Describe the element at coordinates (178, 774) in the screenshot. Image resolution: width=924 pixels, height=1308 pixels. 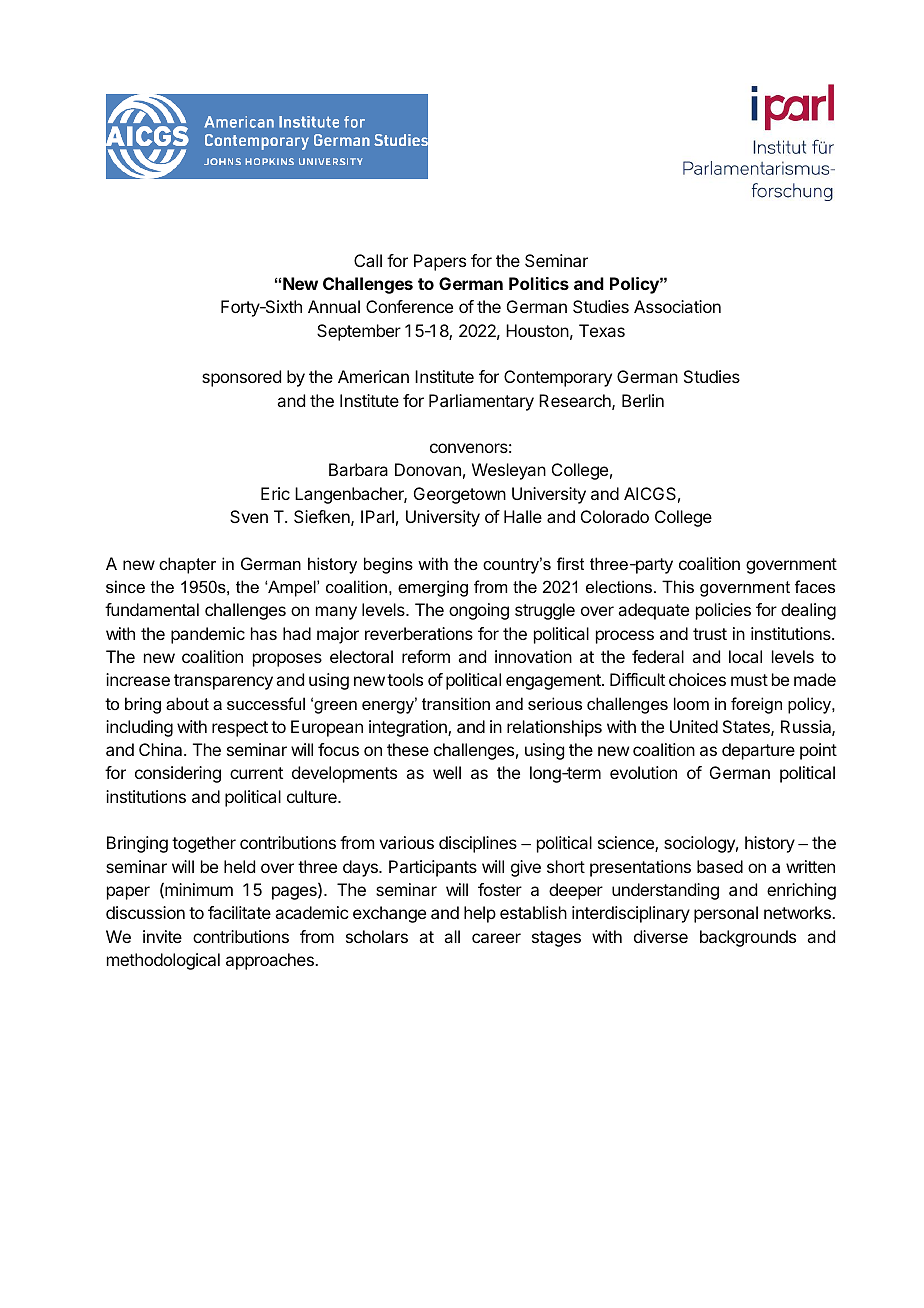
I see `considering` at that location.
